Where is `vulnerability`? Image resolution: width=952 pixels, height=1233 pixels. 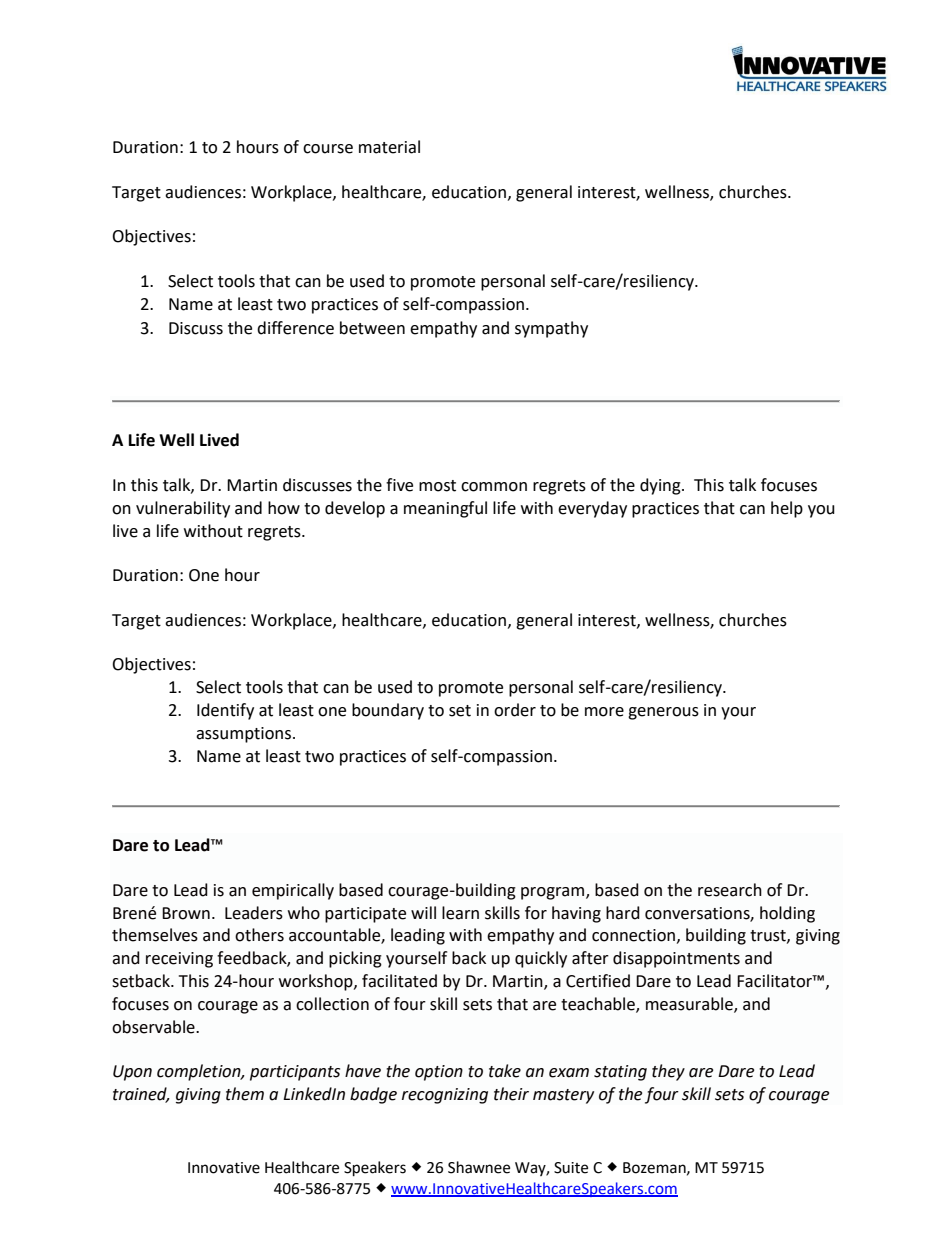
vulnerability is located at coordinates (183, 509).
